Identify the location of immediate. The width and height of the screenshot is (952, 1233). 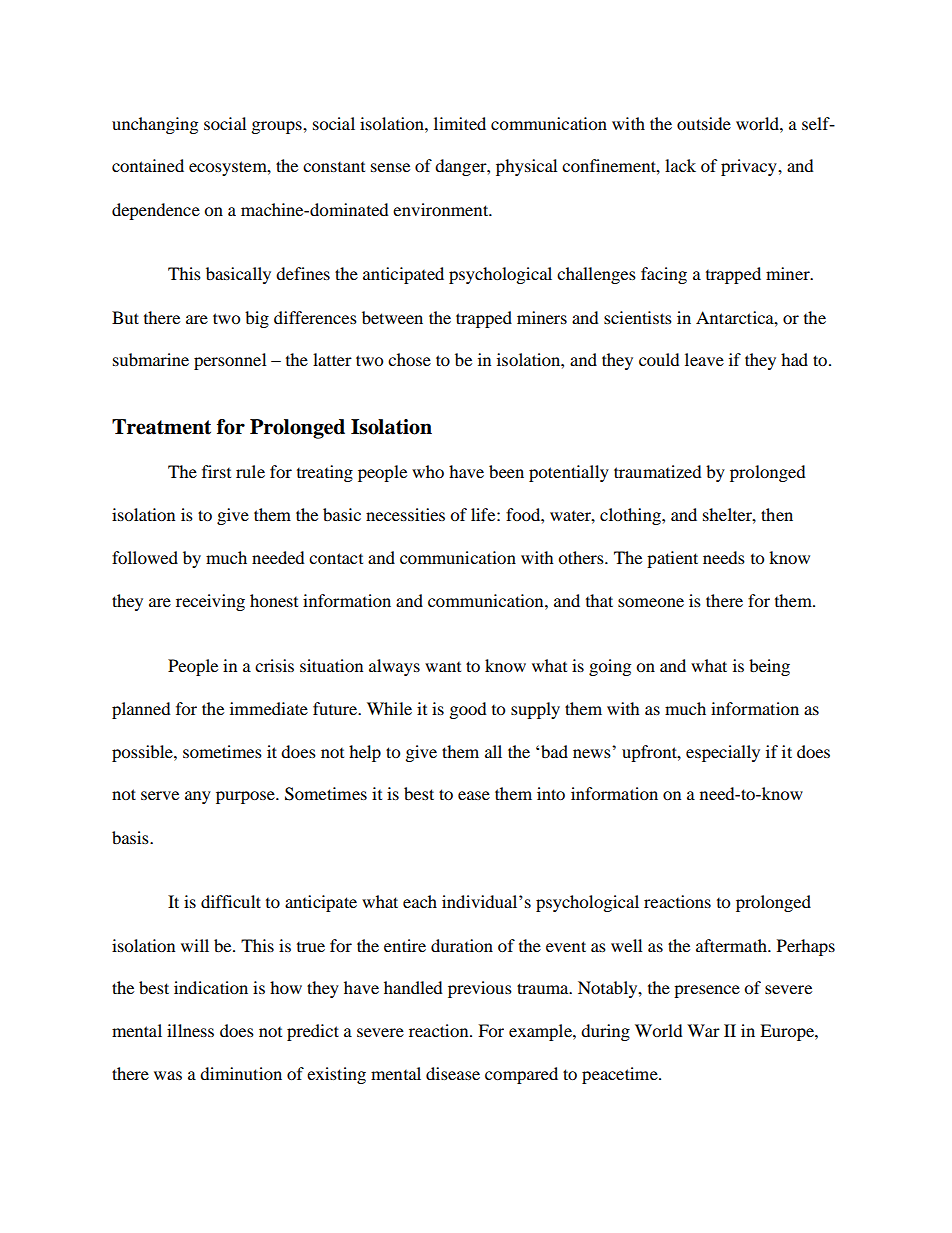
(269, 708).
